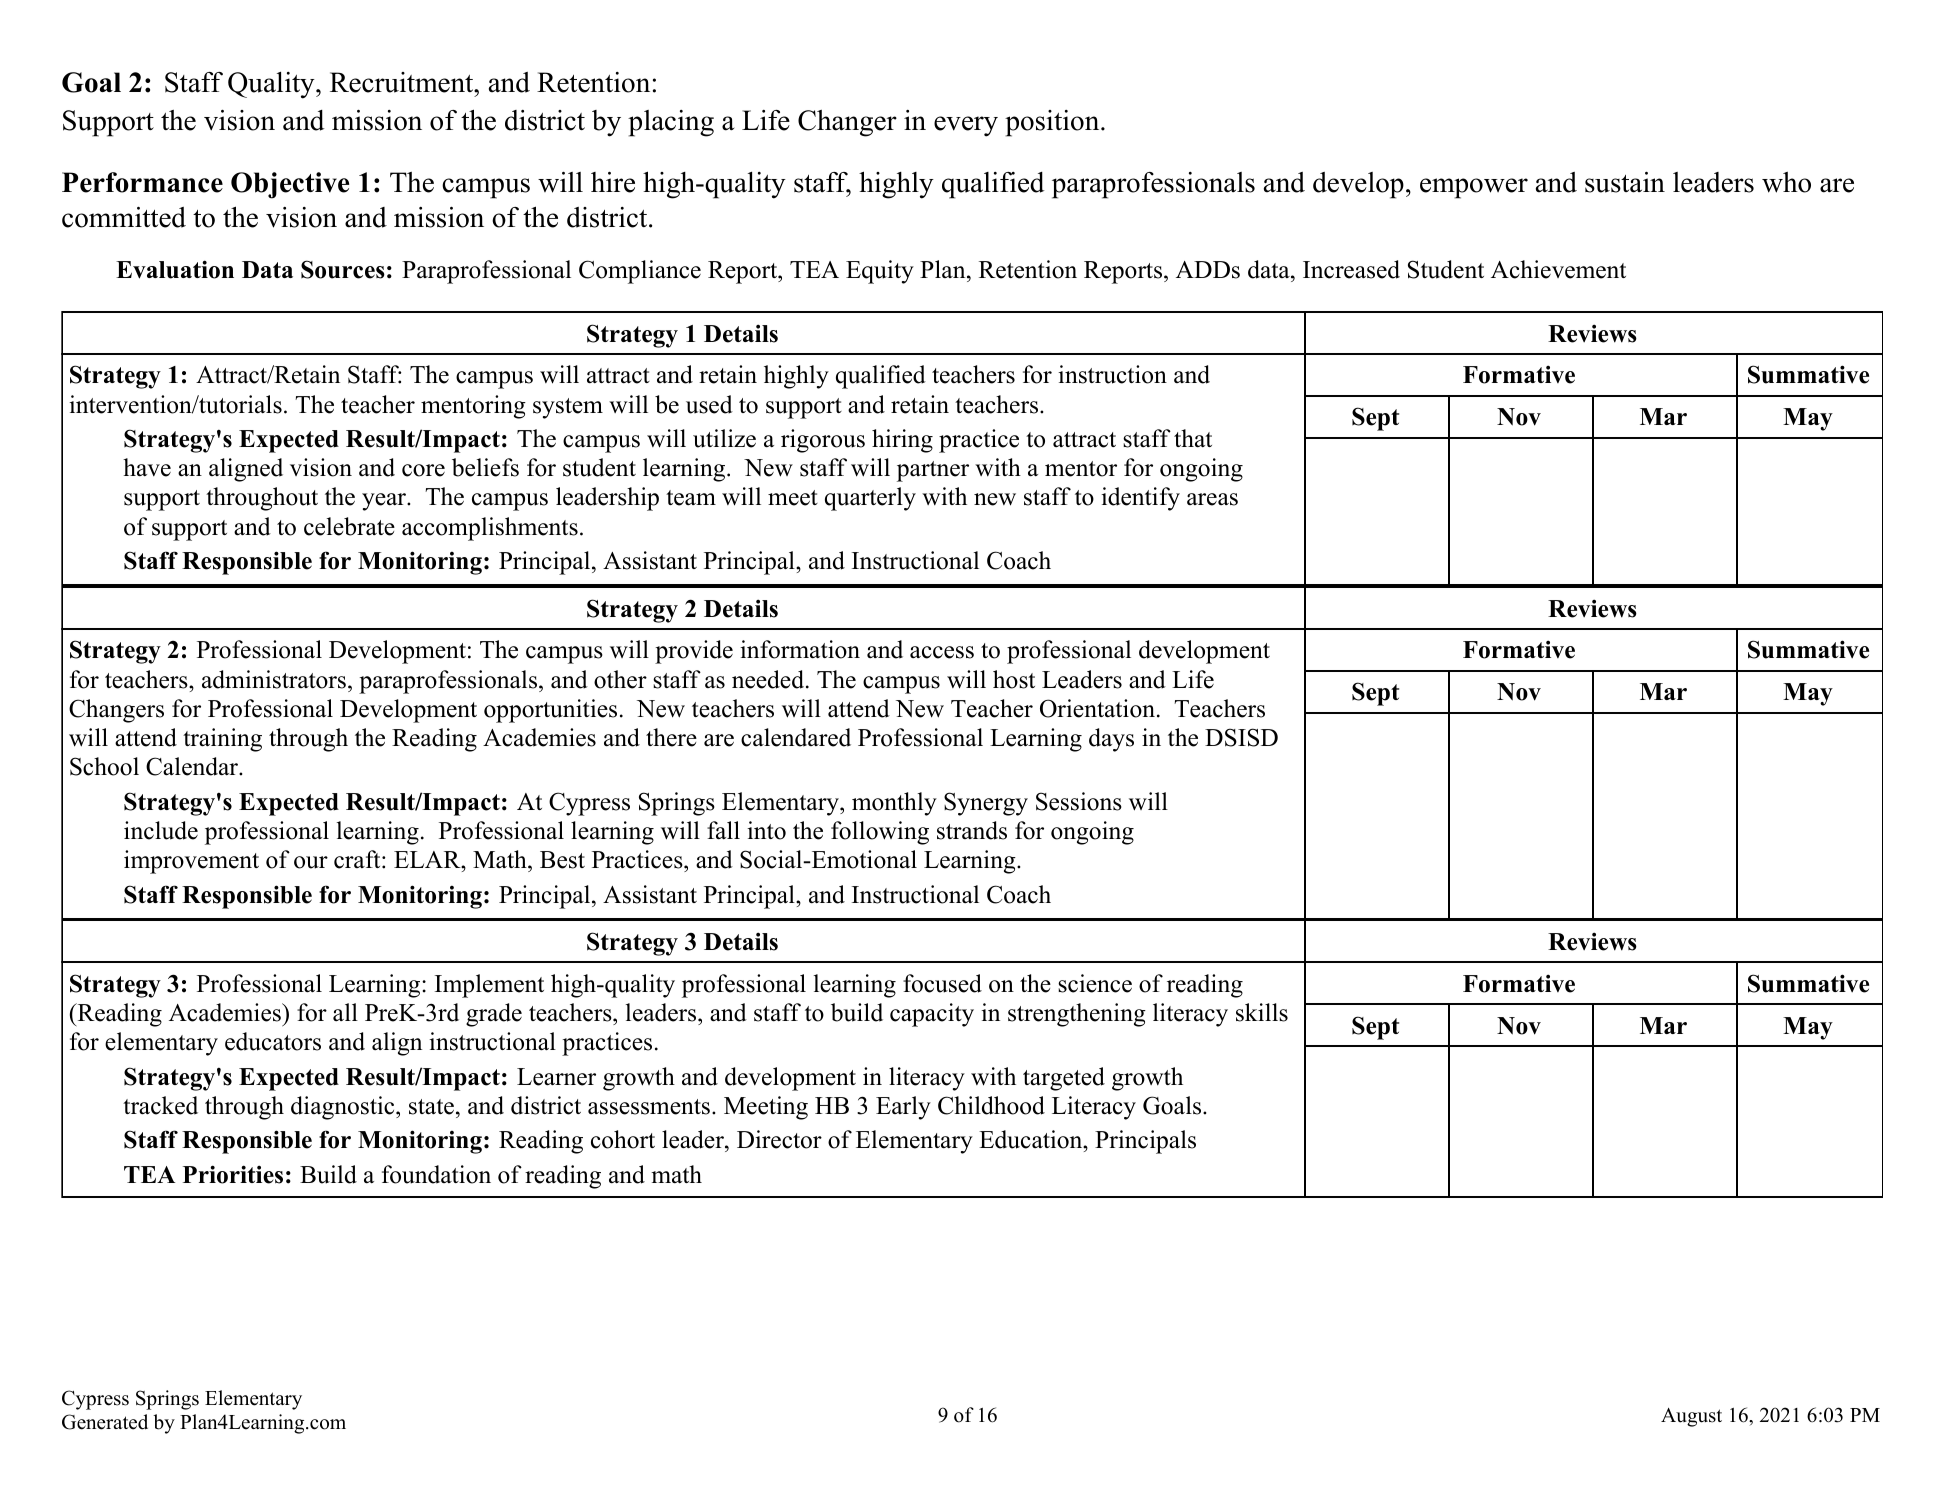  What do you see at coordinates (105, 1422) in the image?
I see `Generated` at bounding box center [105, 1422].
